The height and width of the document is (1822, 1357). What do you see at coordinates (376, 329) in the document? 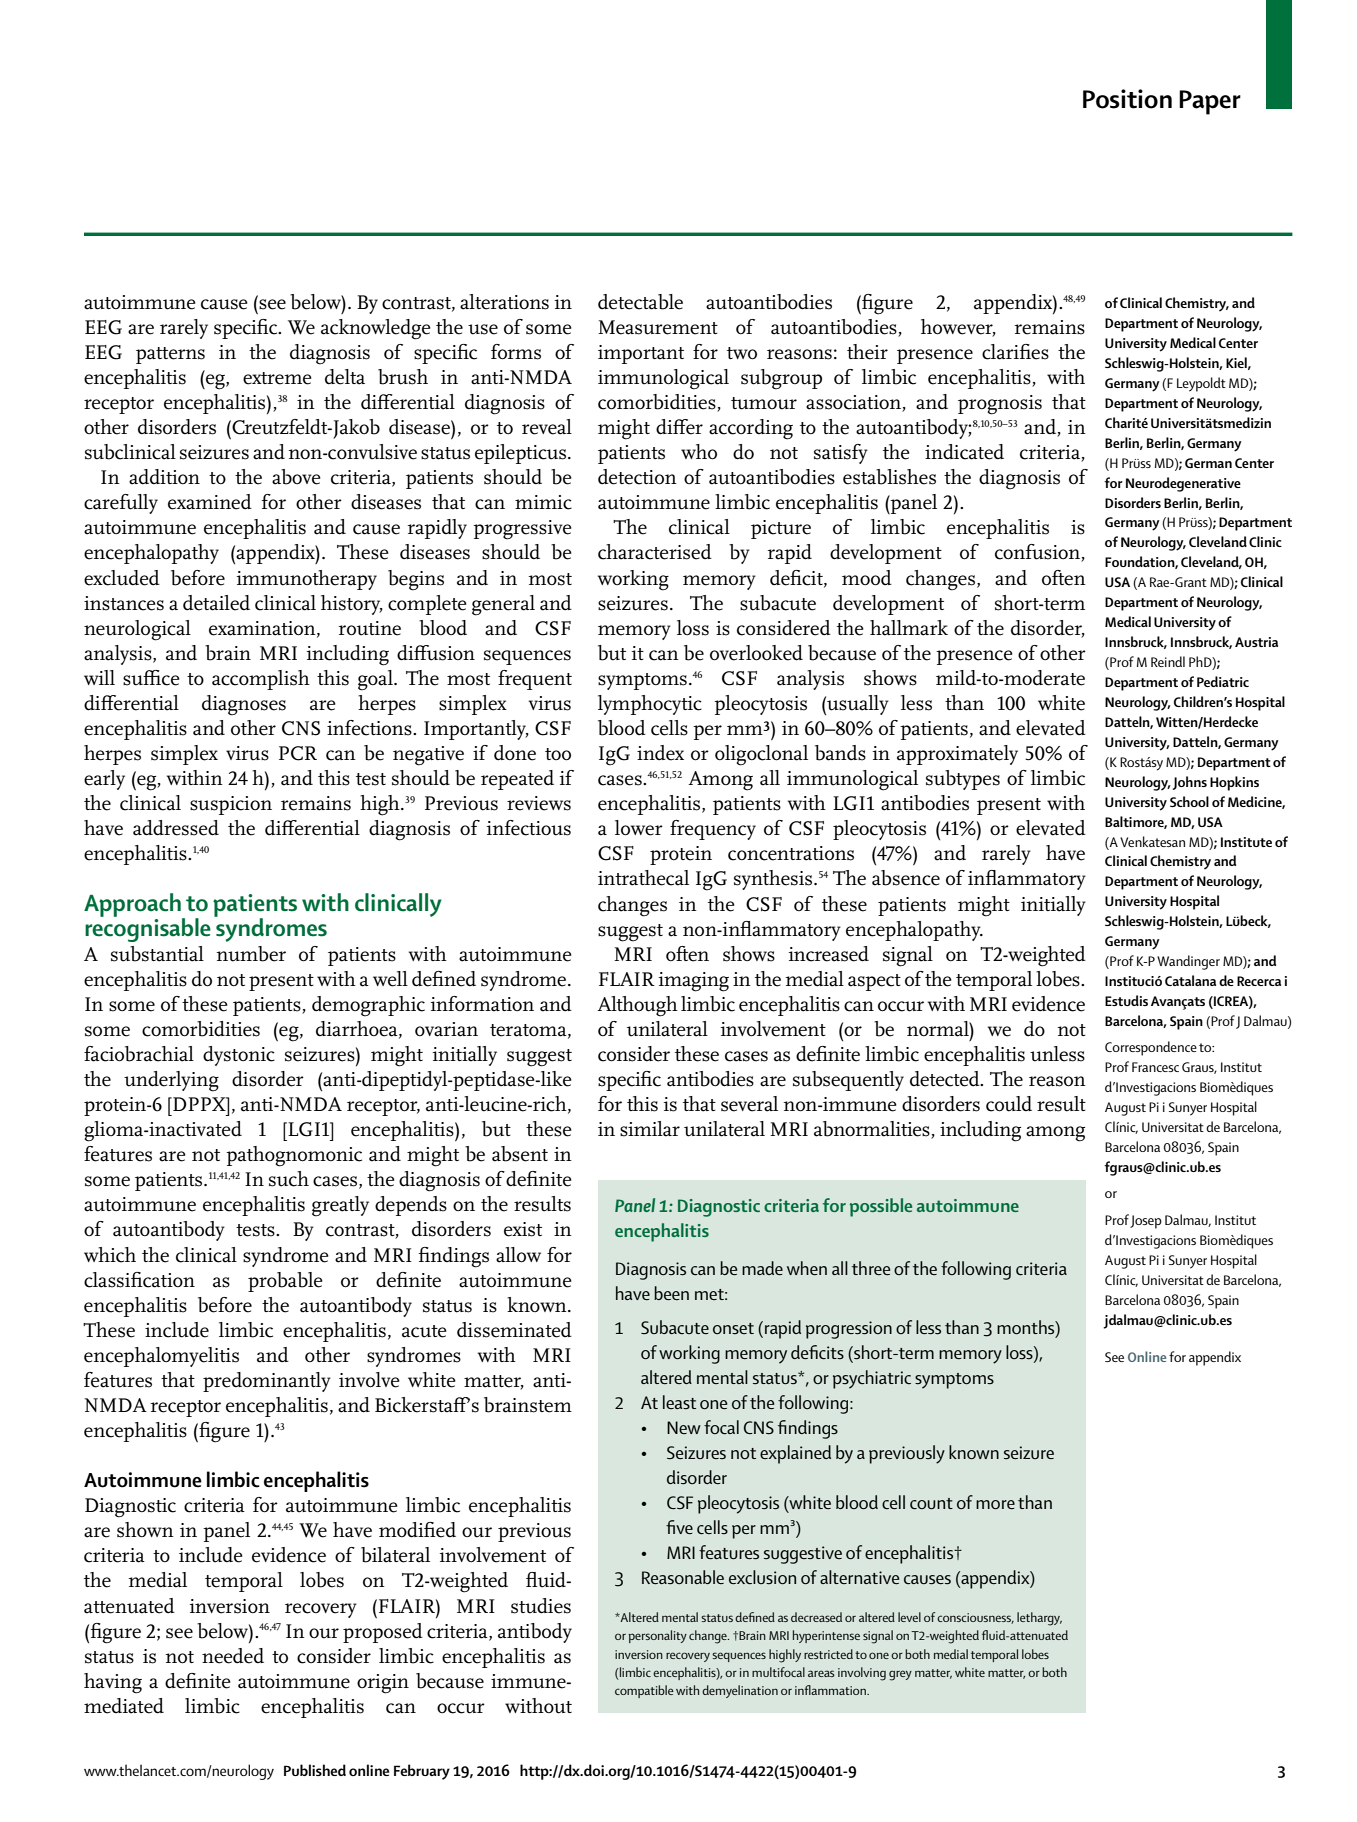
I see `acknowledge` at bounding box center [376, 329].
